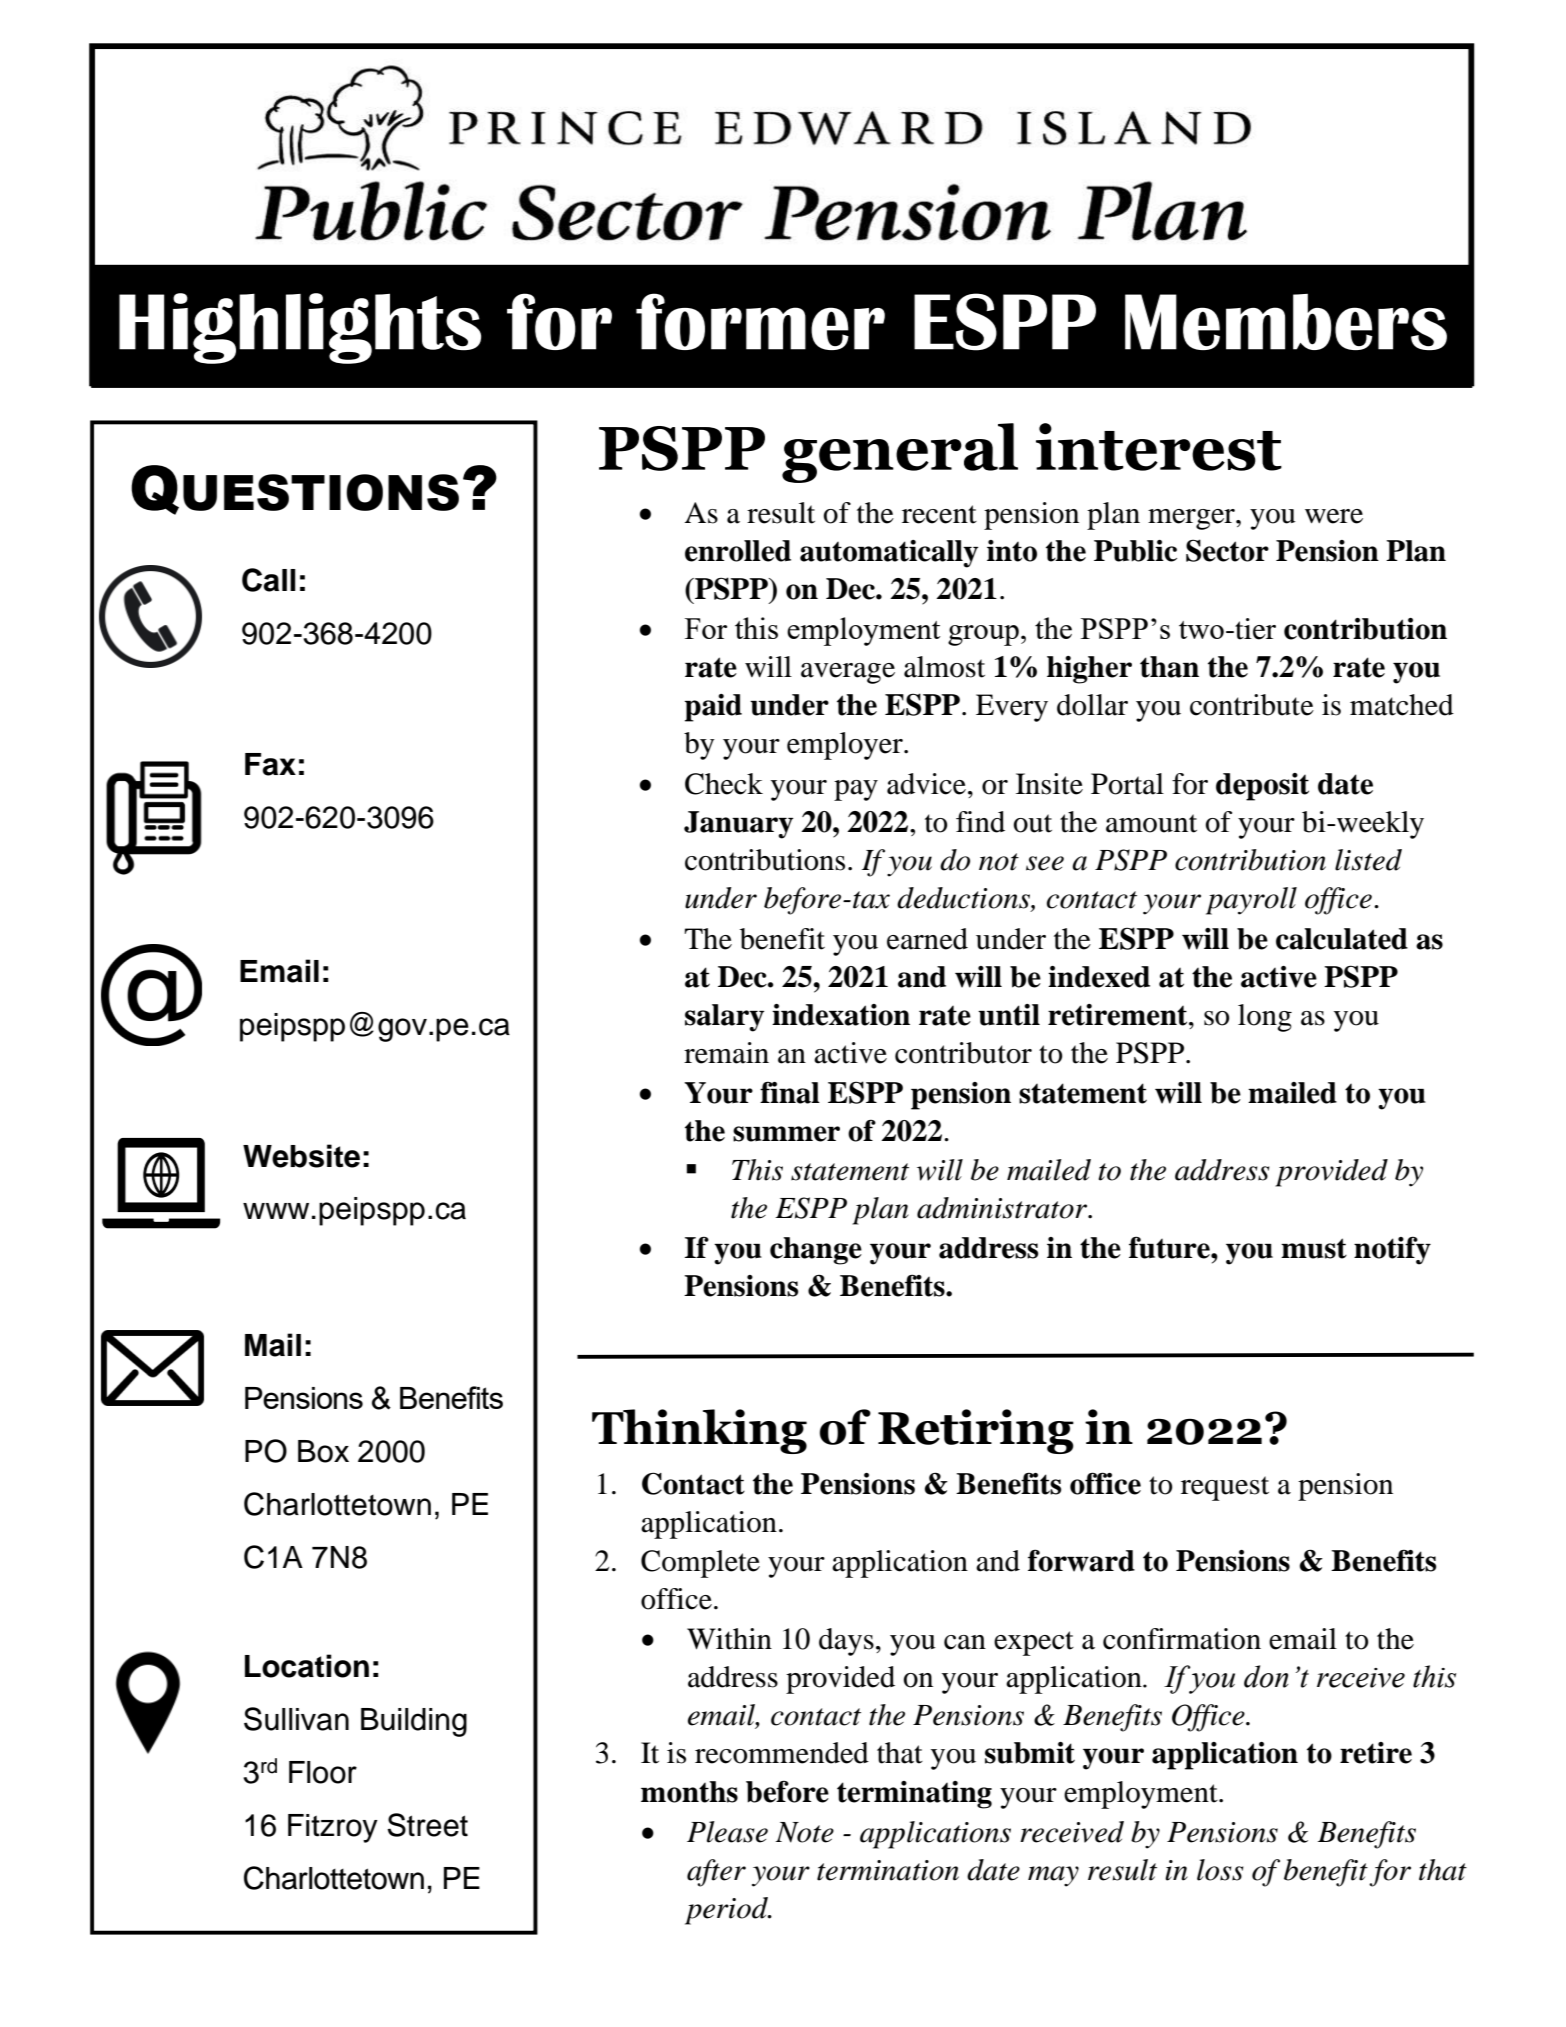 The width and height of the screenshot is (1566, 2027). Describe the element at coordinates (270, 764) in the screenshot. I see `Fax` at that location.
